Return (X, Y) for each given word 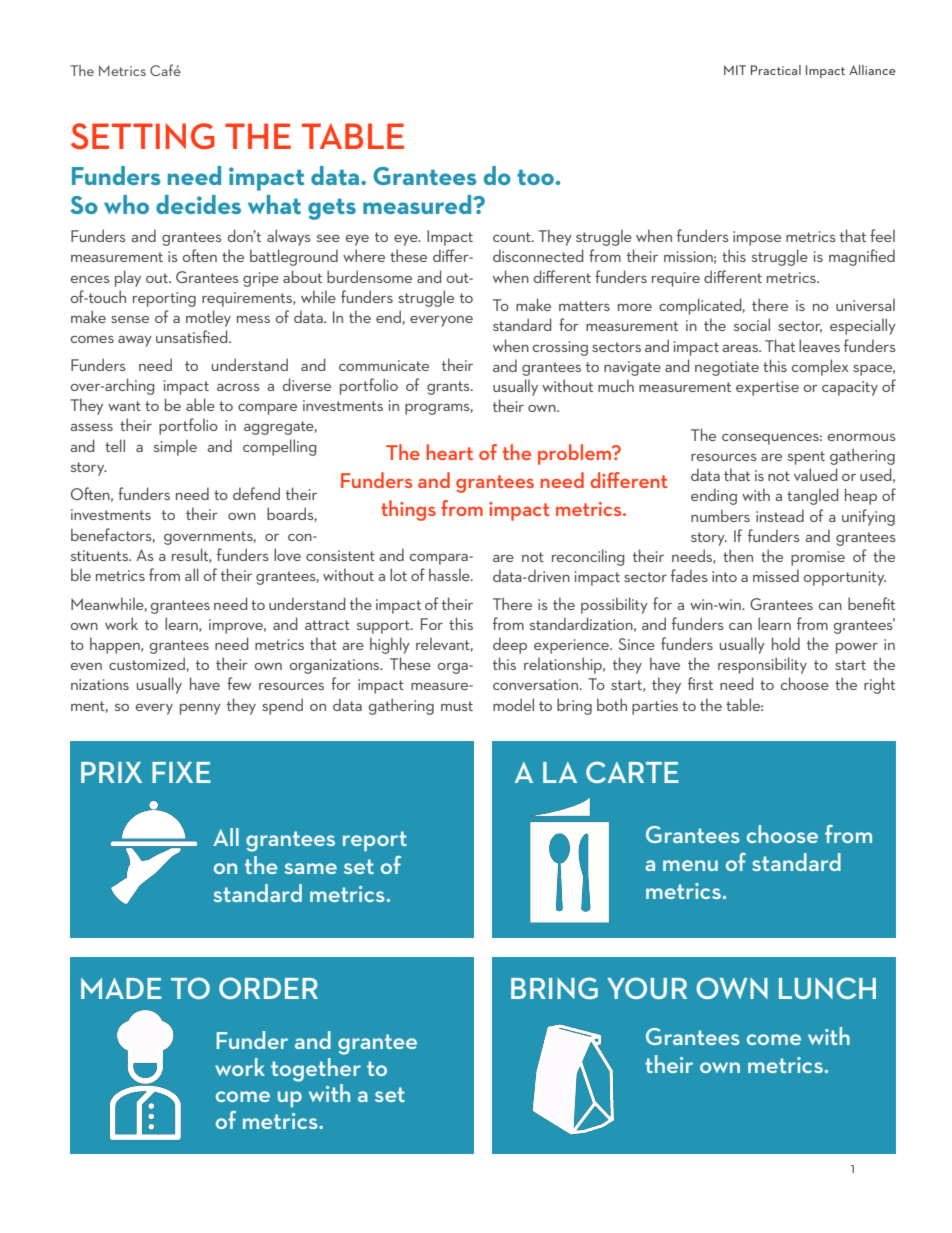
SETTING (143, 136)
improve (237, 626)
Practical (776, 70)
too (535, 177)
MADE (121, 988)
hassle (450, 574)
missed (776, 575)
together (316, 1070)
